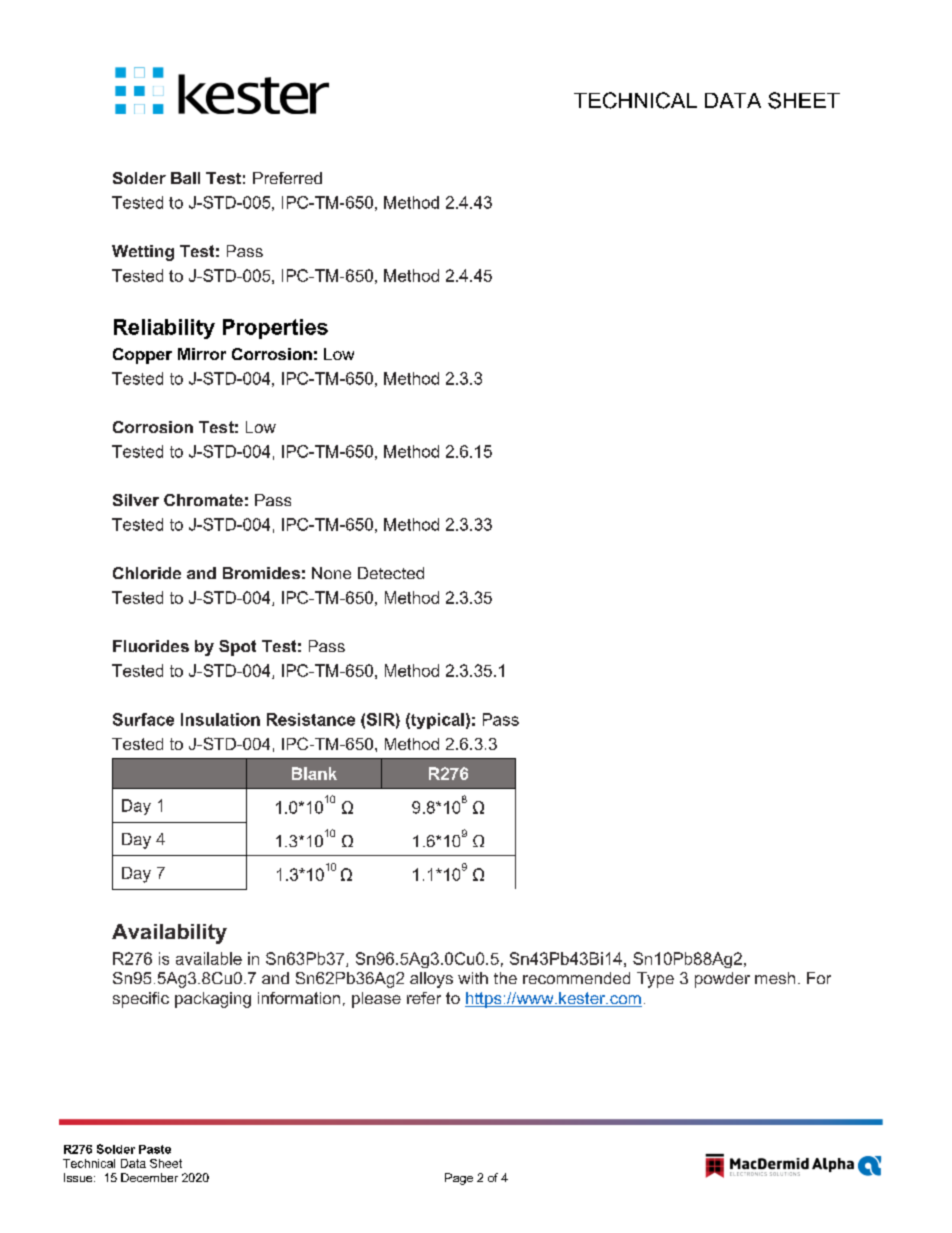 This screenshot has width=952, height=1233. What do you see at coordinates (459, 1179) in the screenshot?
I see `Page` at bounding box center [459, 1179].
